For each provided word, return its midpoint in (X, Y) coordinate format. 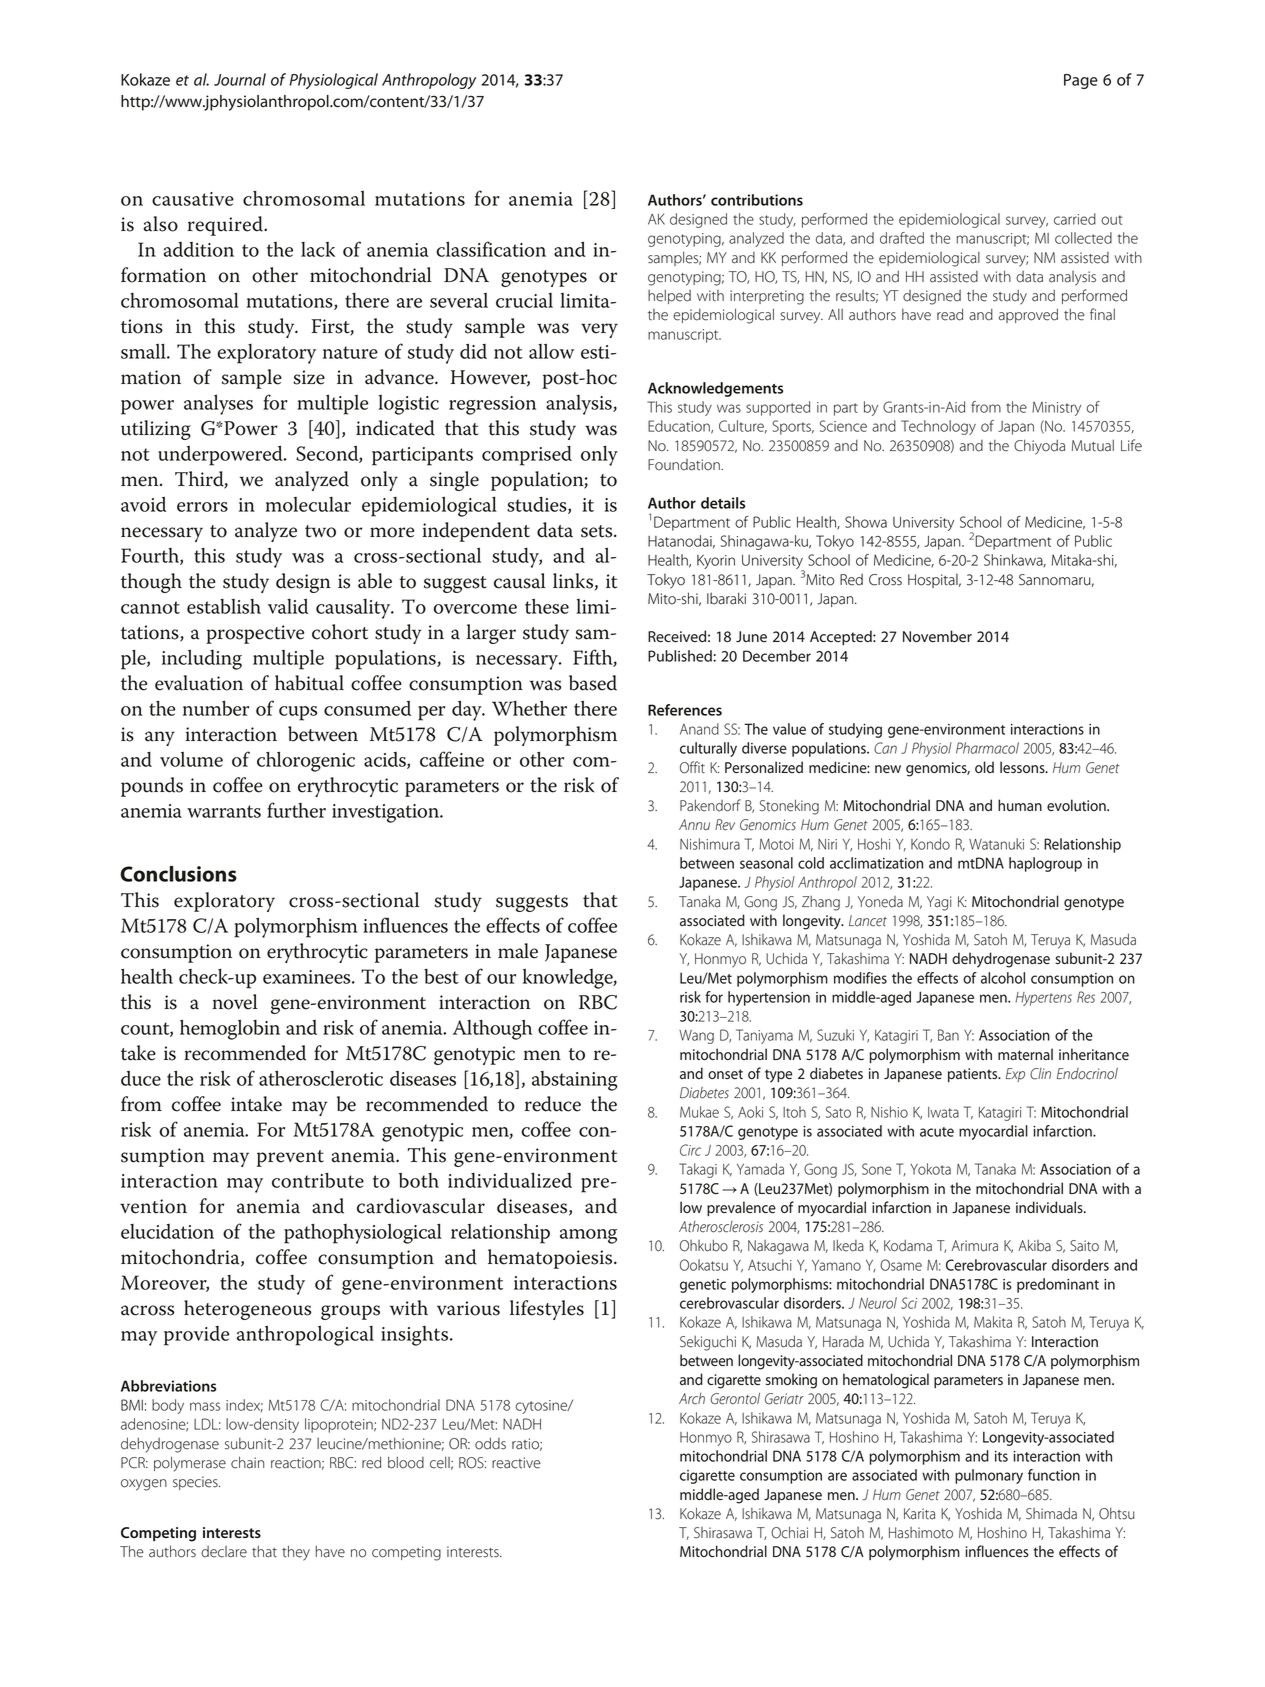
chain (247, 1462)
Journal (240, 79)
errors (202, 507)
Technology (938, 427)
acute (937, 1132)
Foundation (685, 465)
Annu (694, 825)
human (1020, 805)
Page (1081, 81)
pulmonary (989, 1476)
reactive (516, 1463)
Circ (690, 1150)
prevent (290, 1158)
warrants (224, 811)
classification (491, 249)
